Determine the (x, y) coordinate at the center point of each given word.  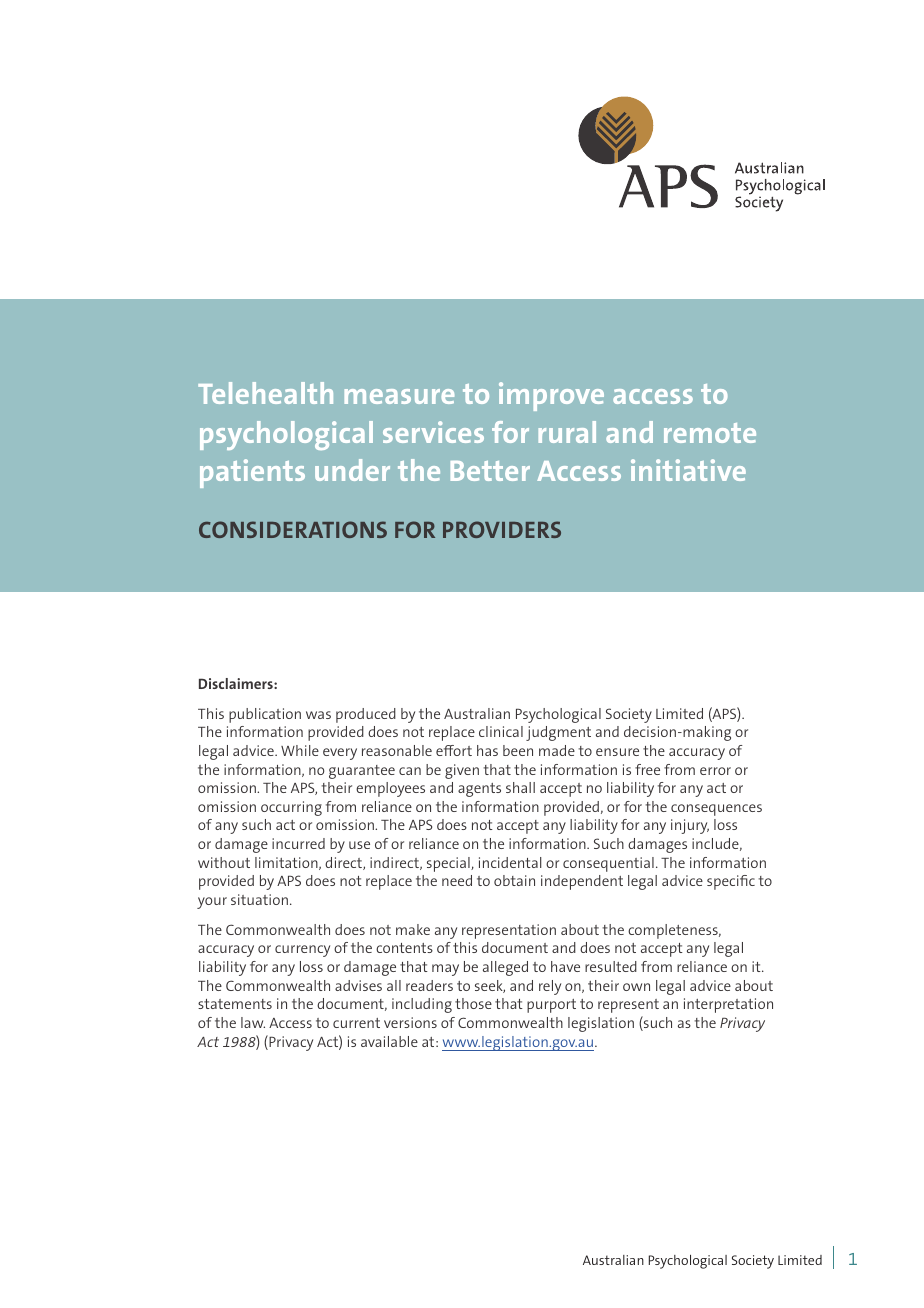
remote (710, 433)
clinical (501, 731)
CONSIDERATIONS (293, 529)
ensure (617, 752)
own (636, 987)
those (473, 1003)
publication (265, 715)
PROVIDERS (502, 529)
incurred (298, 843)
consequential (608, 864)
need (457, 880)
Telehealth (265, 393)
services (433, 432)
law (253, 1022)
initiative (688, 470)
